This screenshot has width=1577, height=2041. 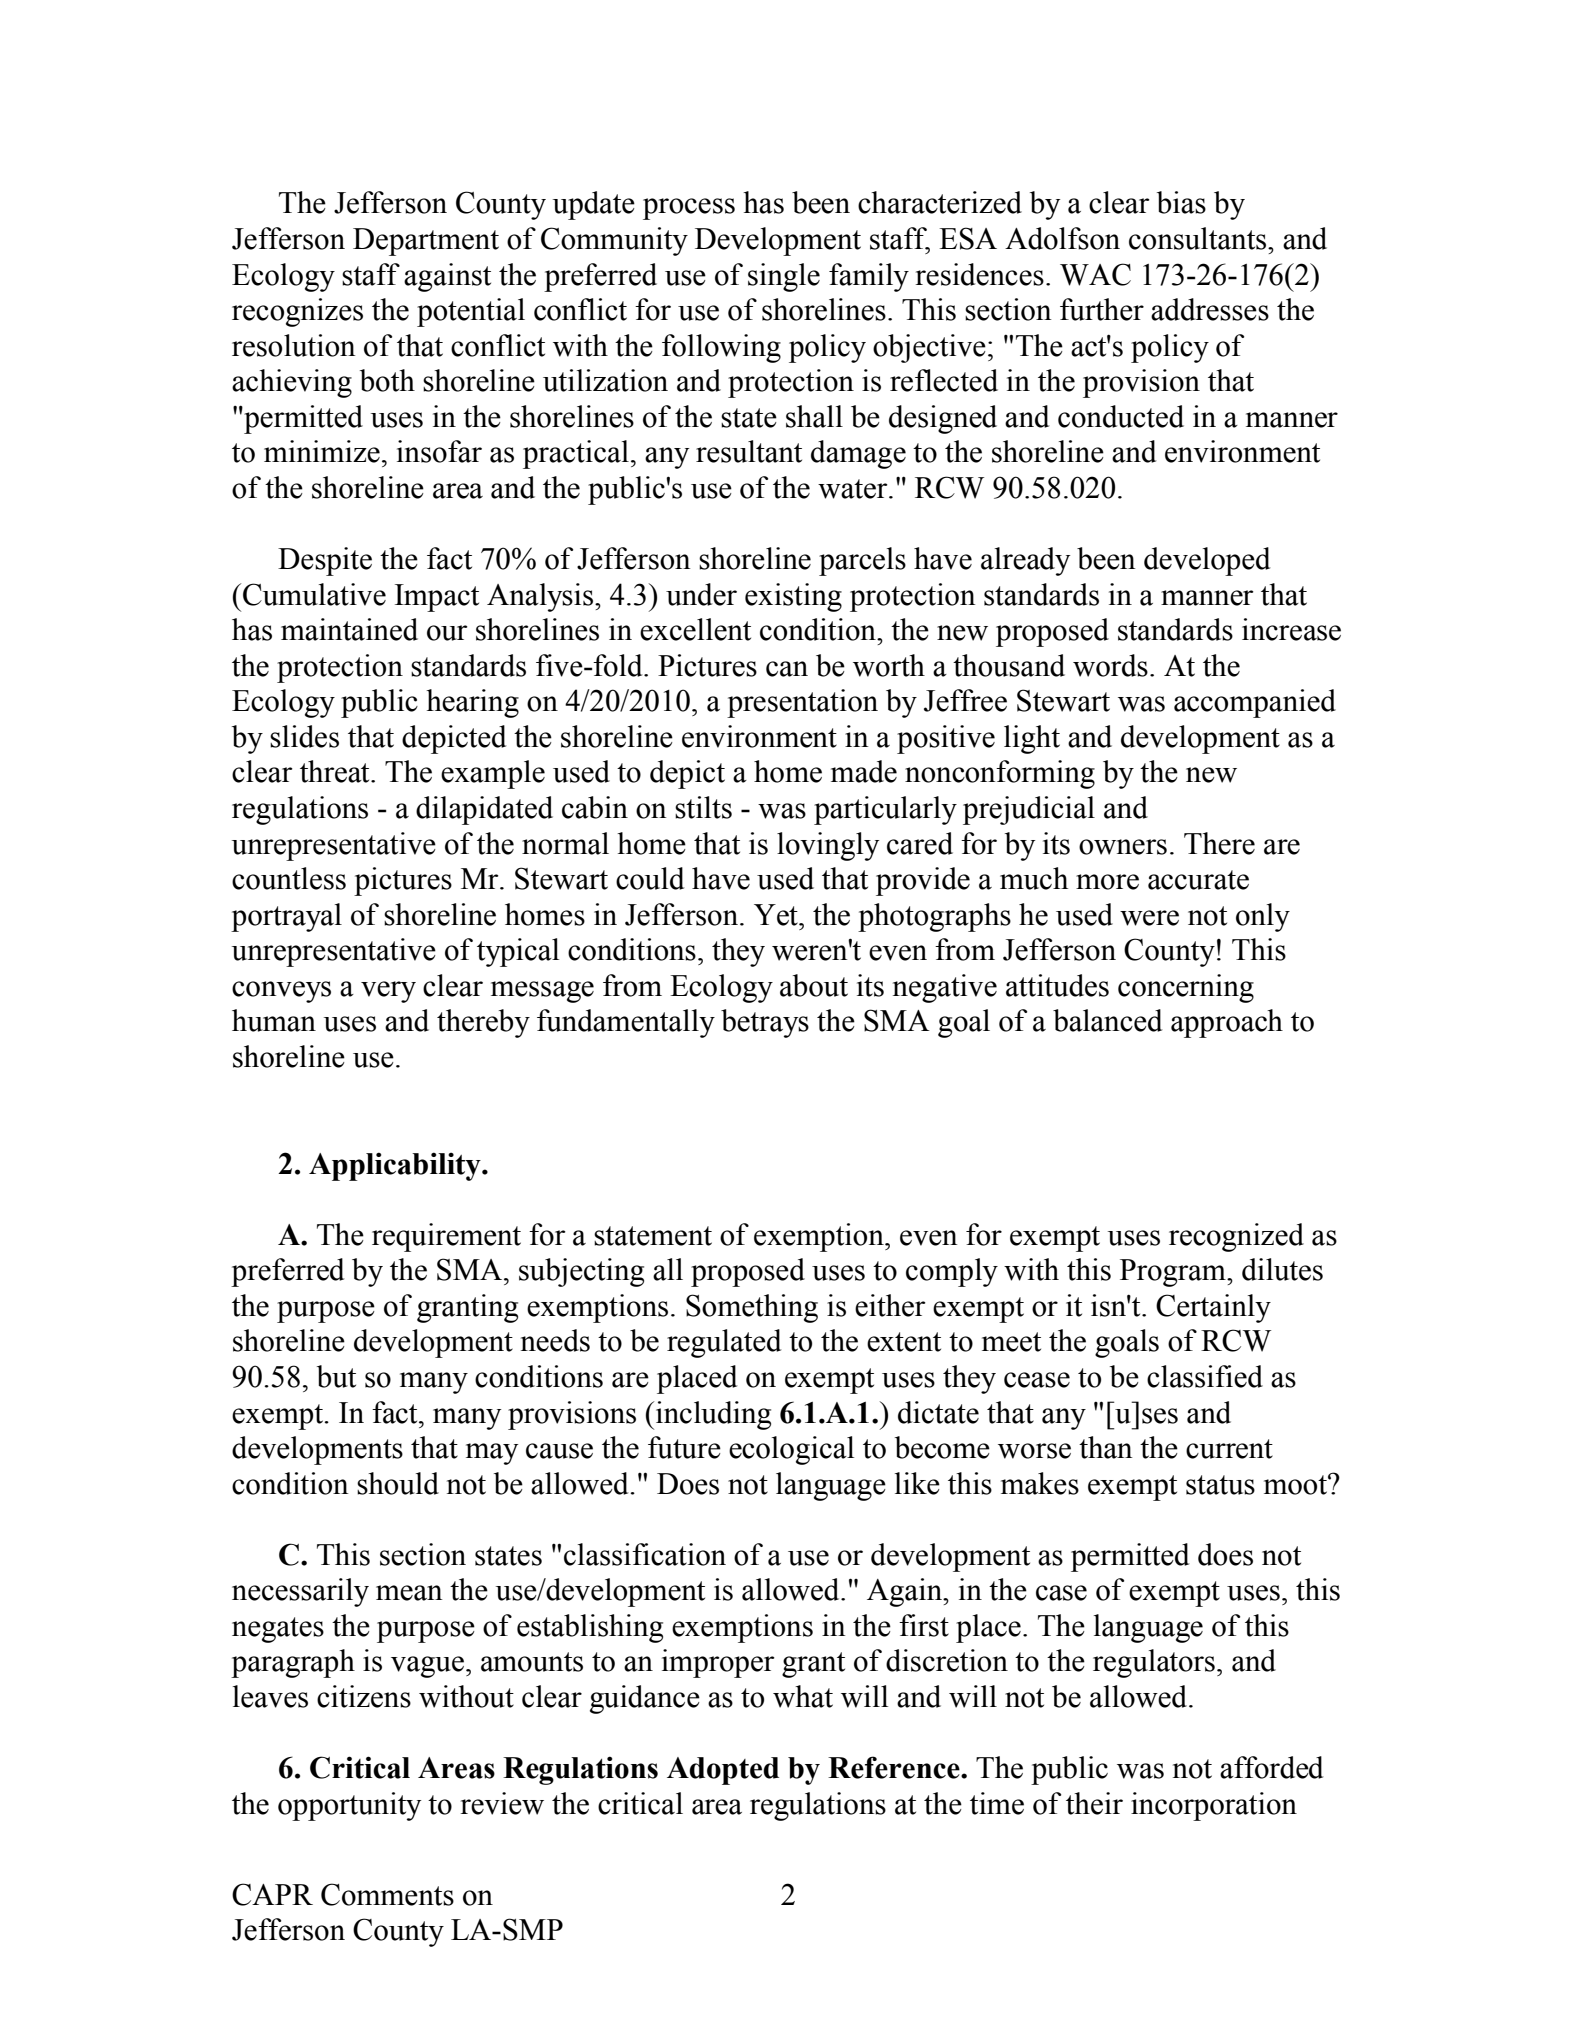 I want to click on owners, so click(x=1123, y=847).
